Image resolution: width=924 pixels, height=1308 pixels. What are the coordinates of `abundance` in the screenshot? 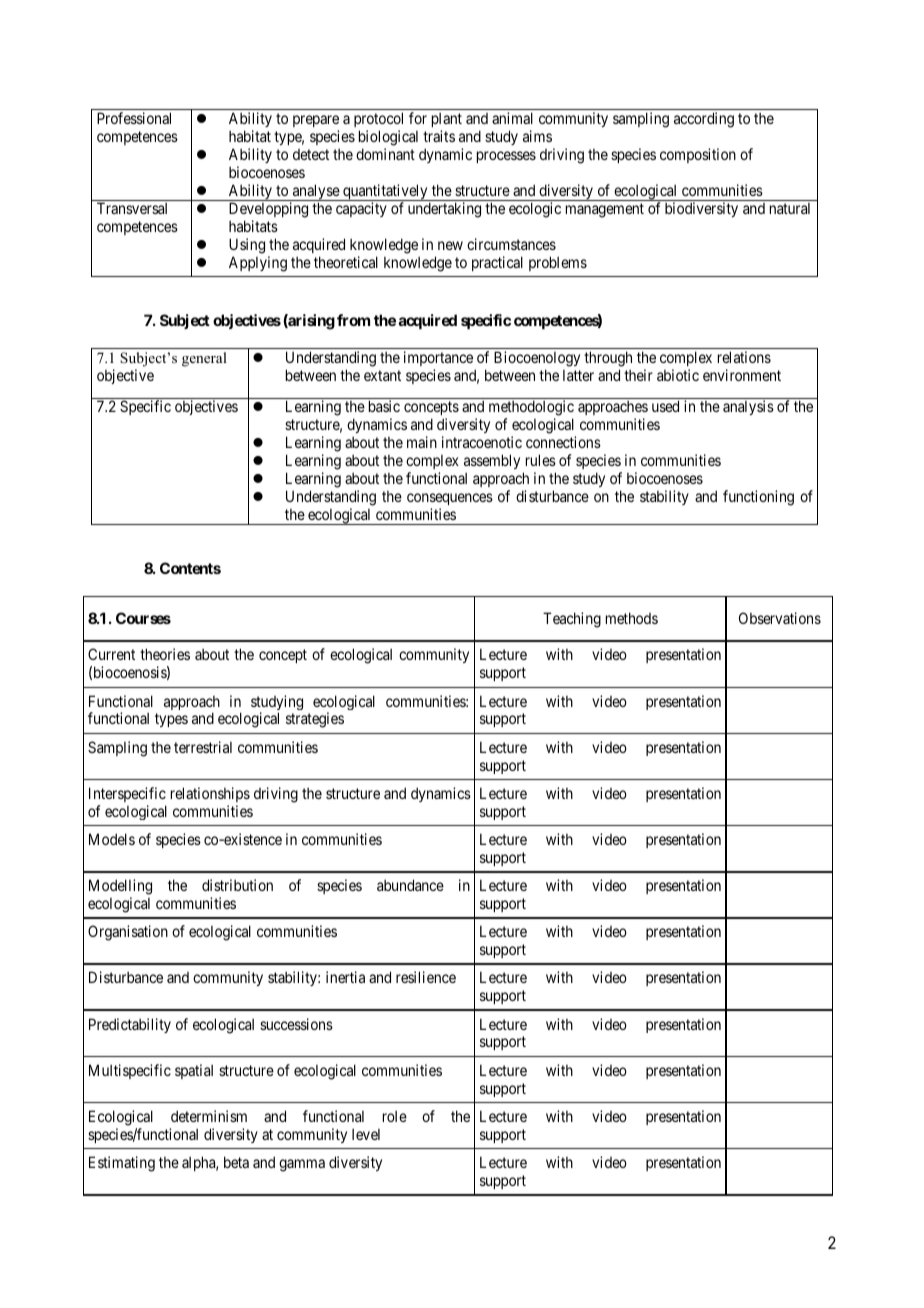 It's located at (410, 885).
